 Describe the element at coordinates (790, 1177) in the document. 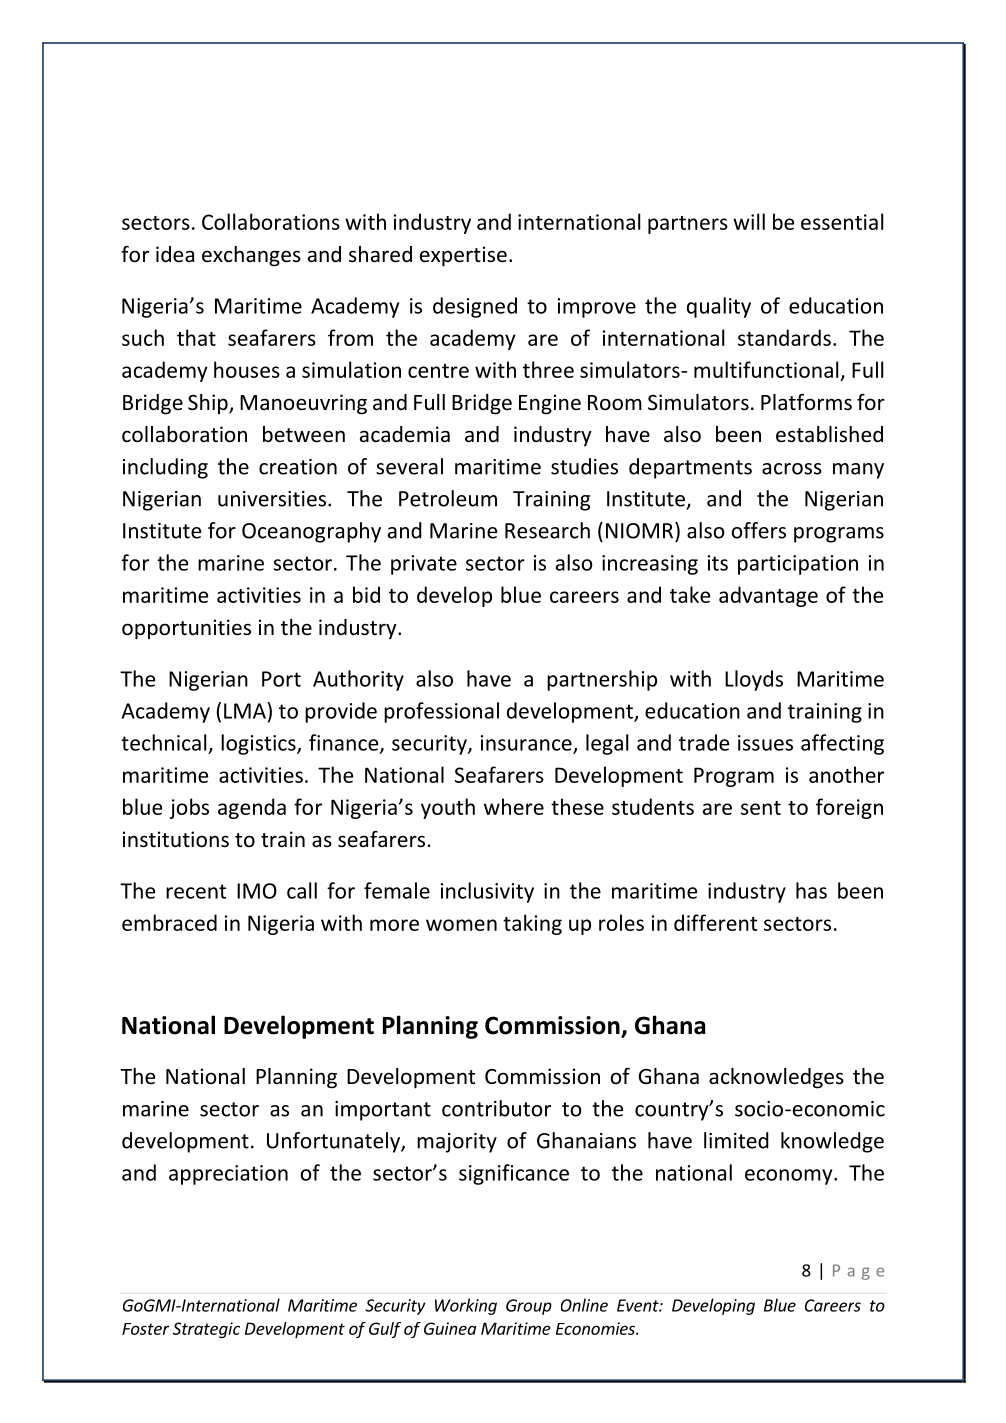

I see `economy` at that location.
